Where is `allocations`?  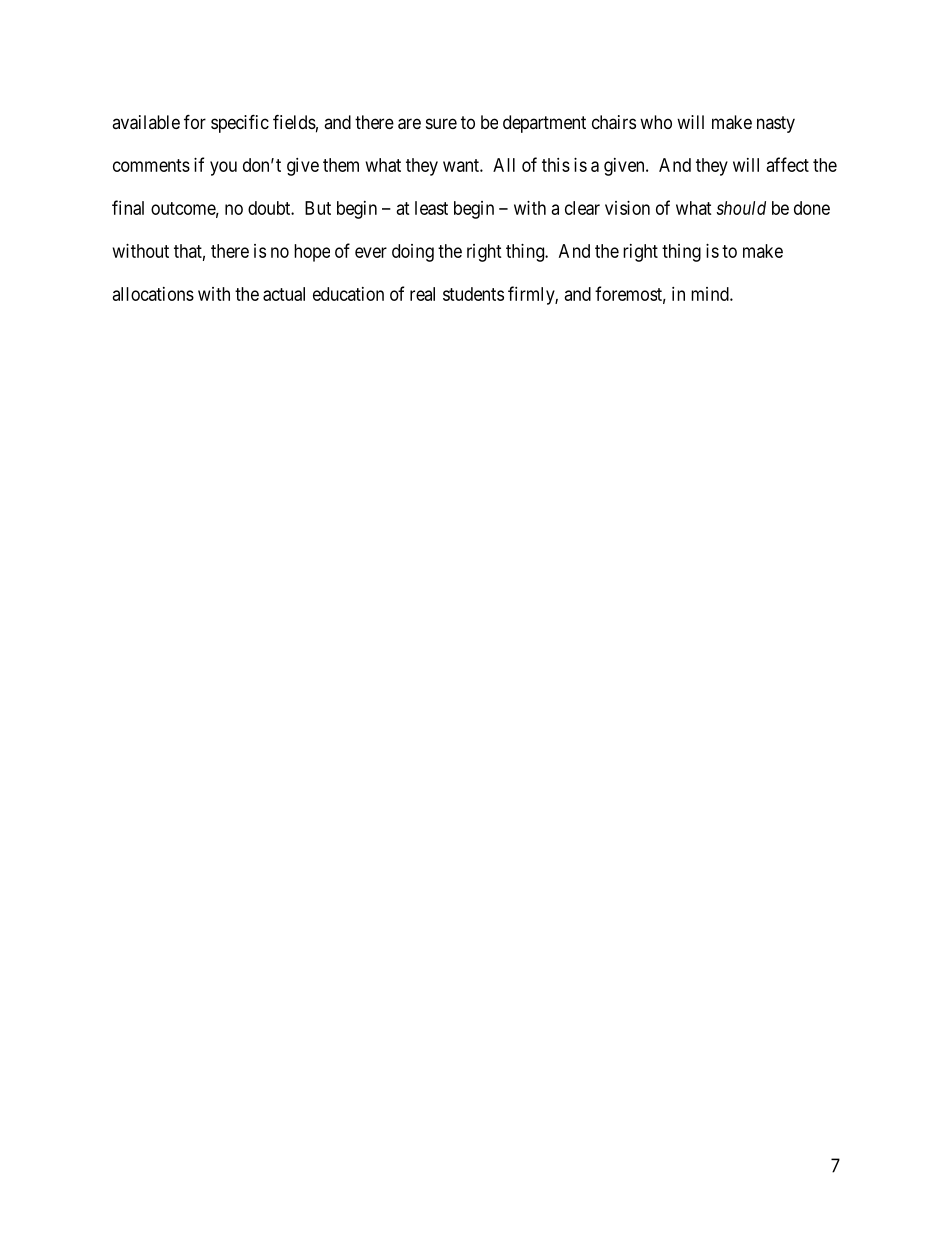
allocations is located at coordinates (153, 294).
